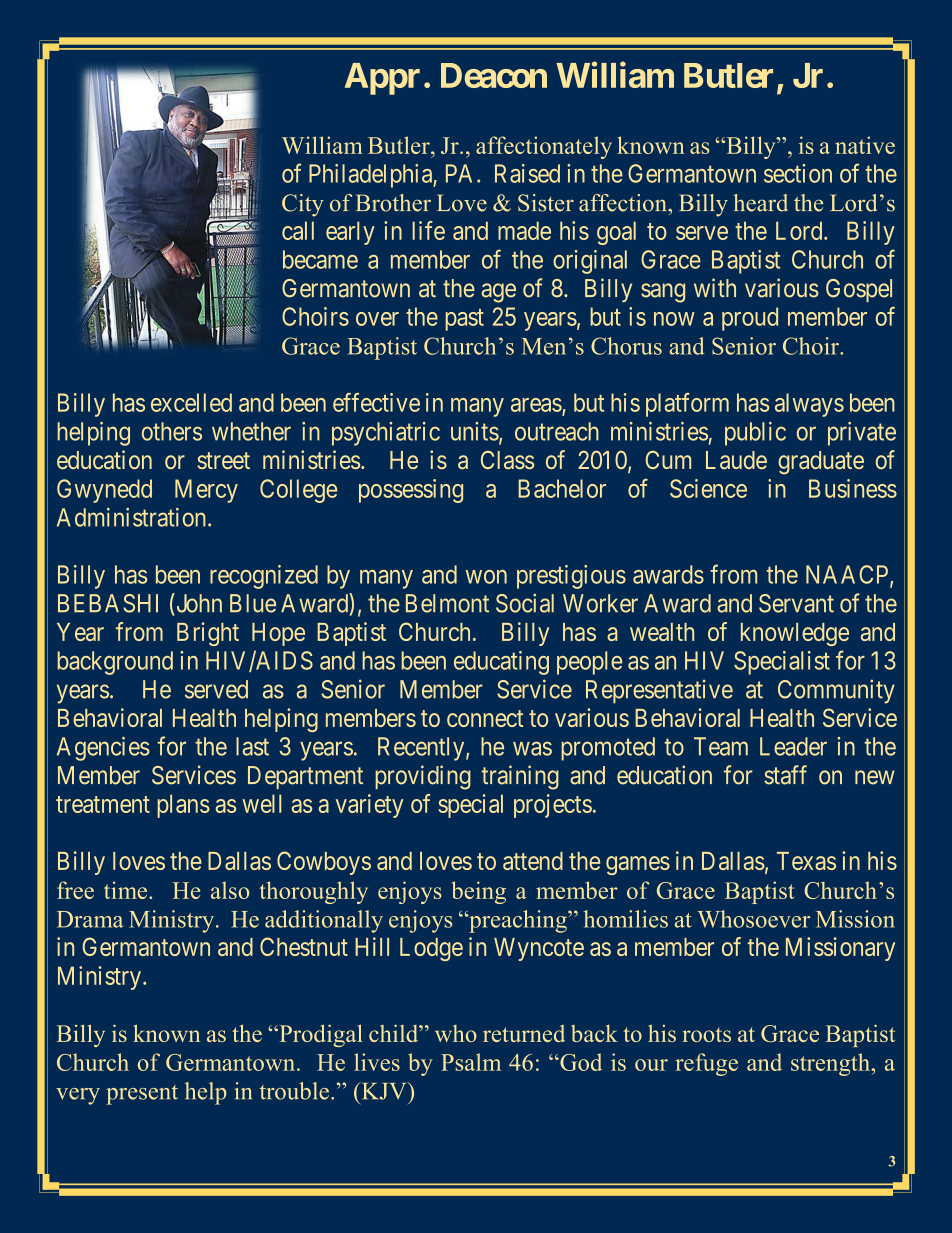 Image resolution: width=952 pixels, height=1233 pixels. What do you see at coordinates (486, 577) in the page?
I see `won` at bounding box center [486, 577].
